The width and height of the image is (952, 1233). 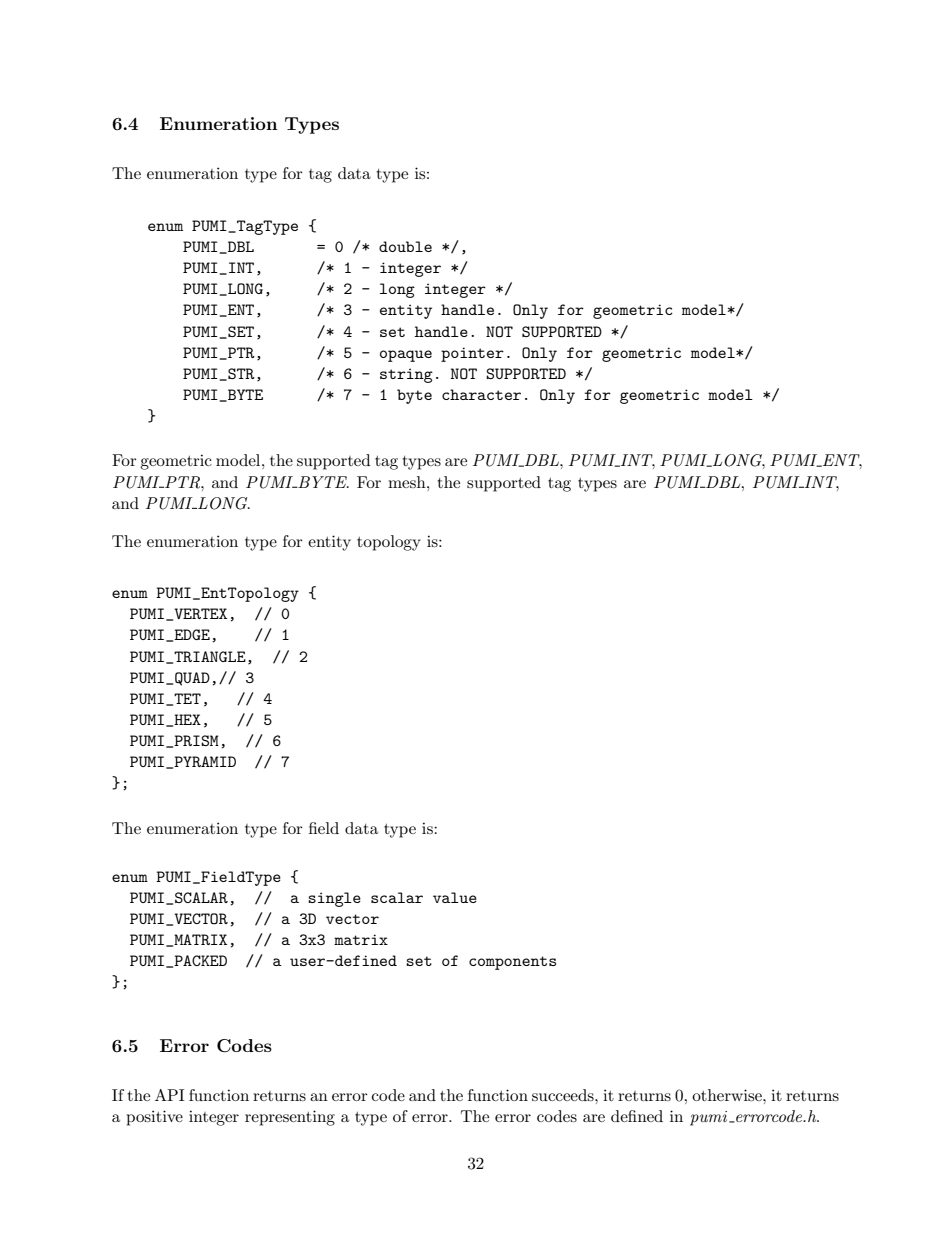 What do you see at coordinates (405, 246) in the image?
I see `double` at bounding box center [405, 246].
